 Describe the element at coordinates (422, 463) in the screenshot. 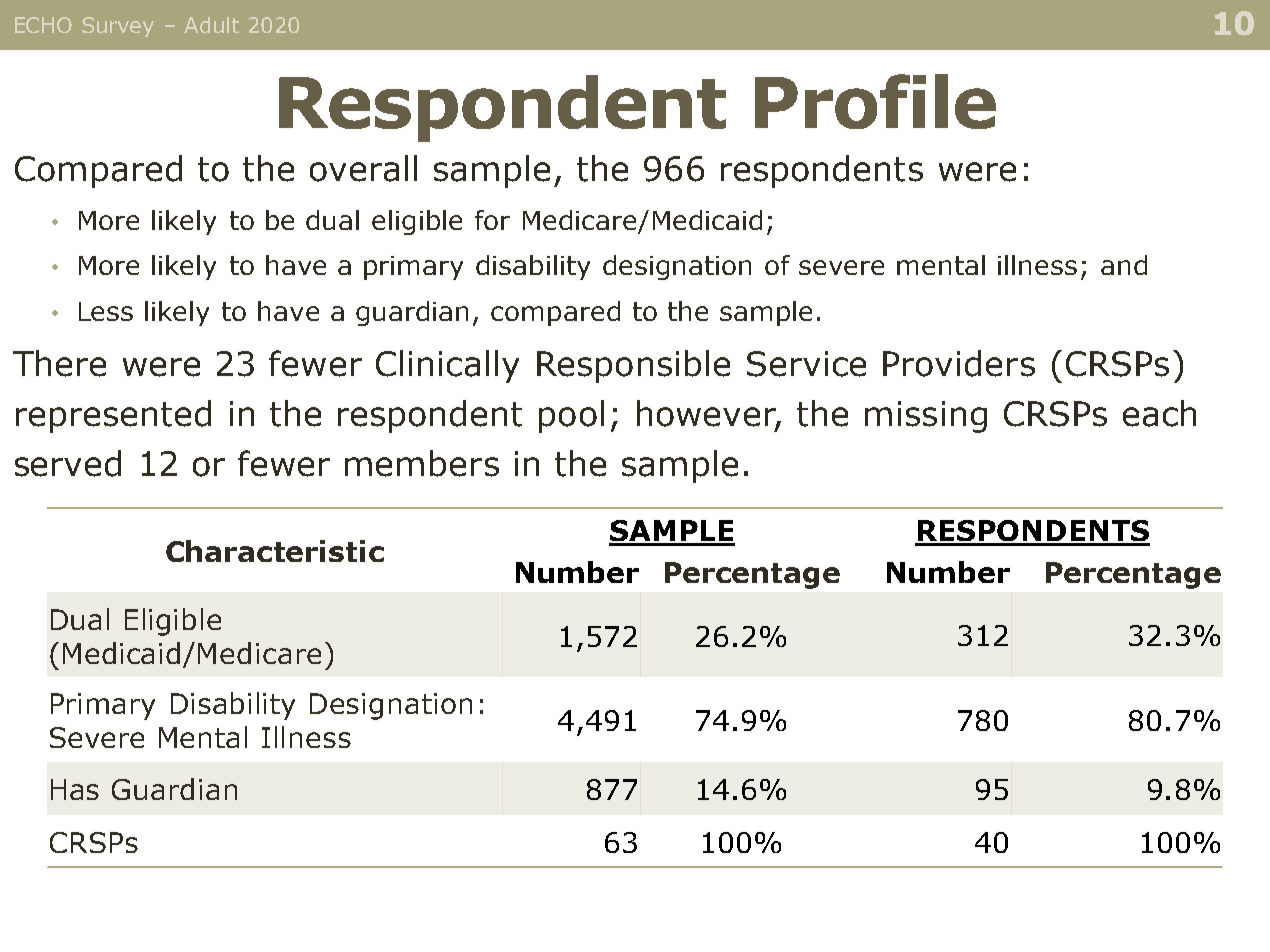

I see `members` at that location.
